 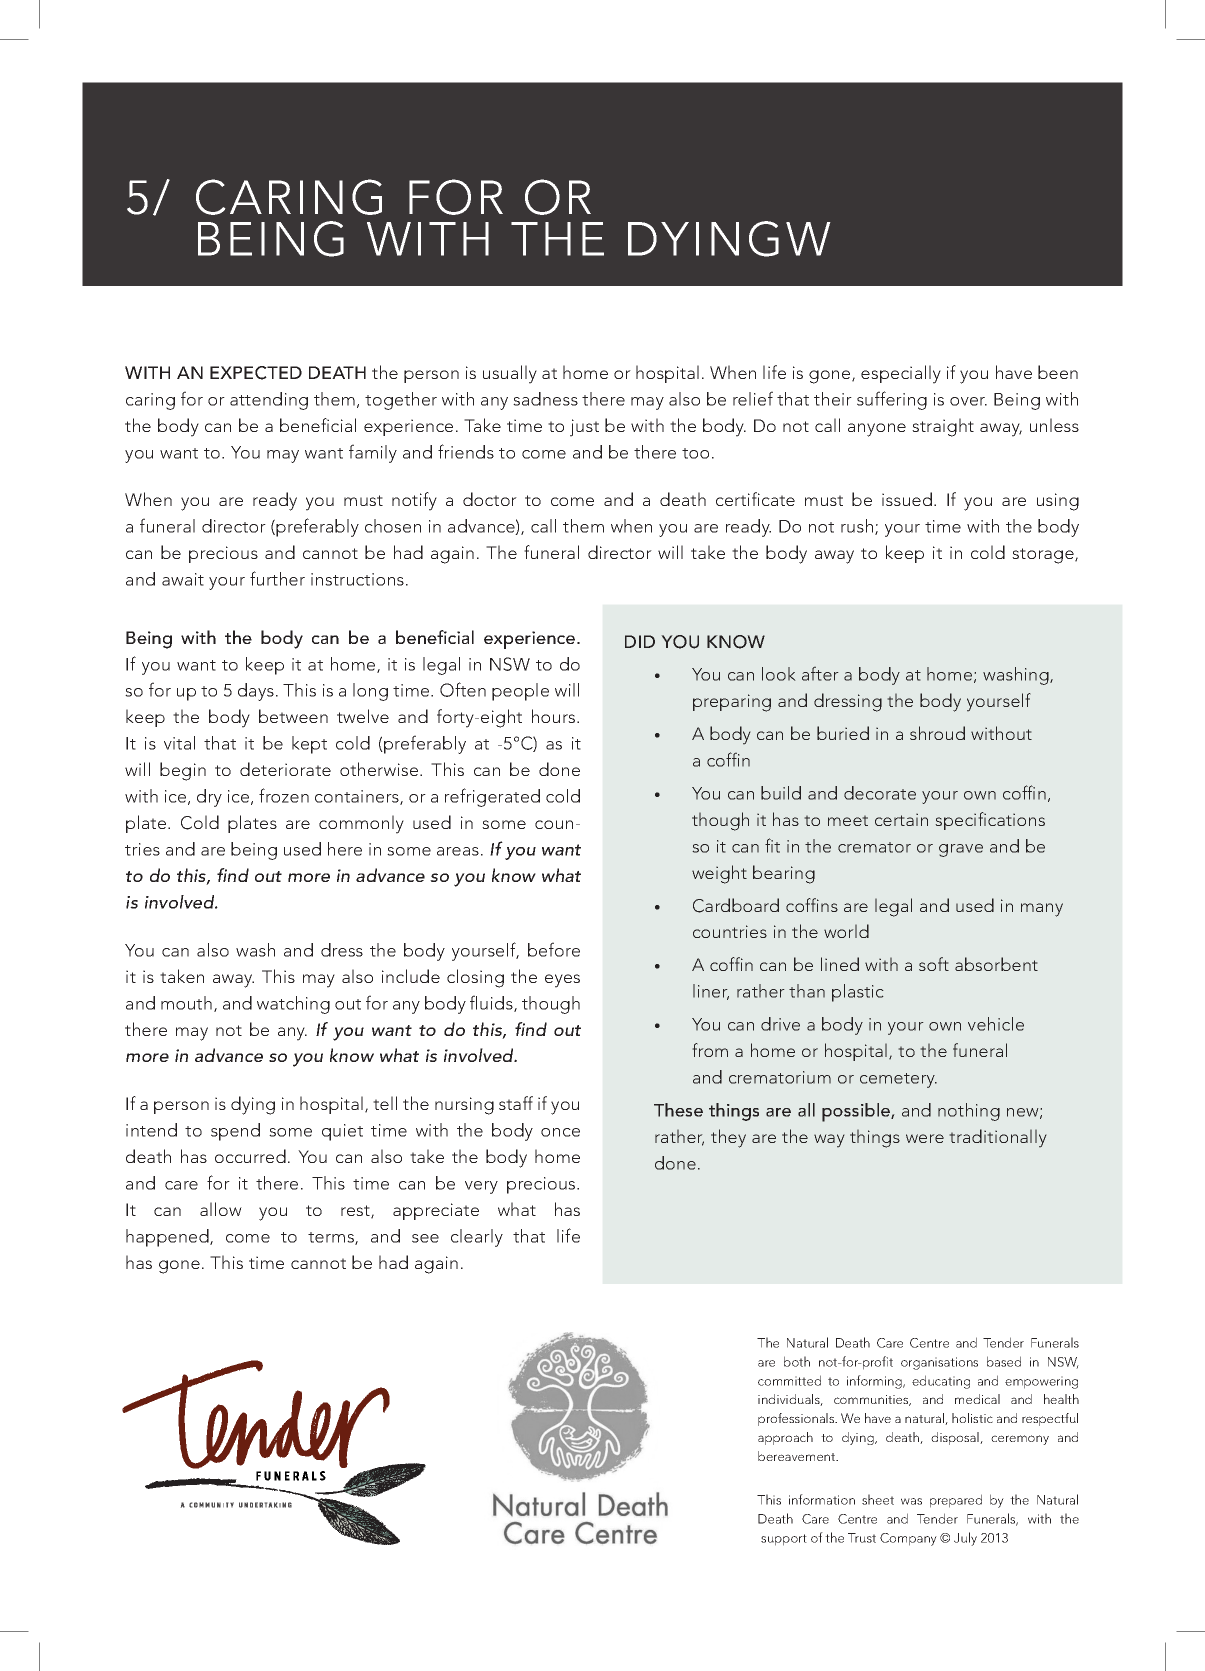 What do you see at coordinates (555, 716) in the image?
I see `hours` at bounding box center [555, 716].
